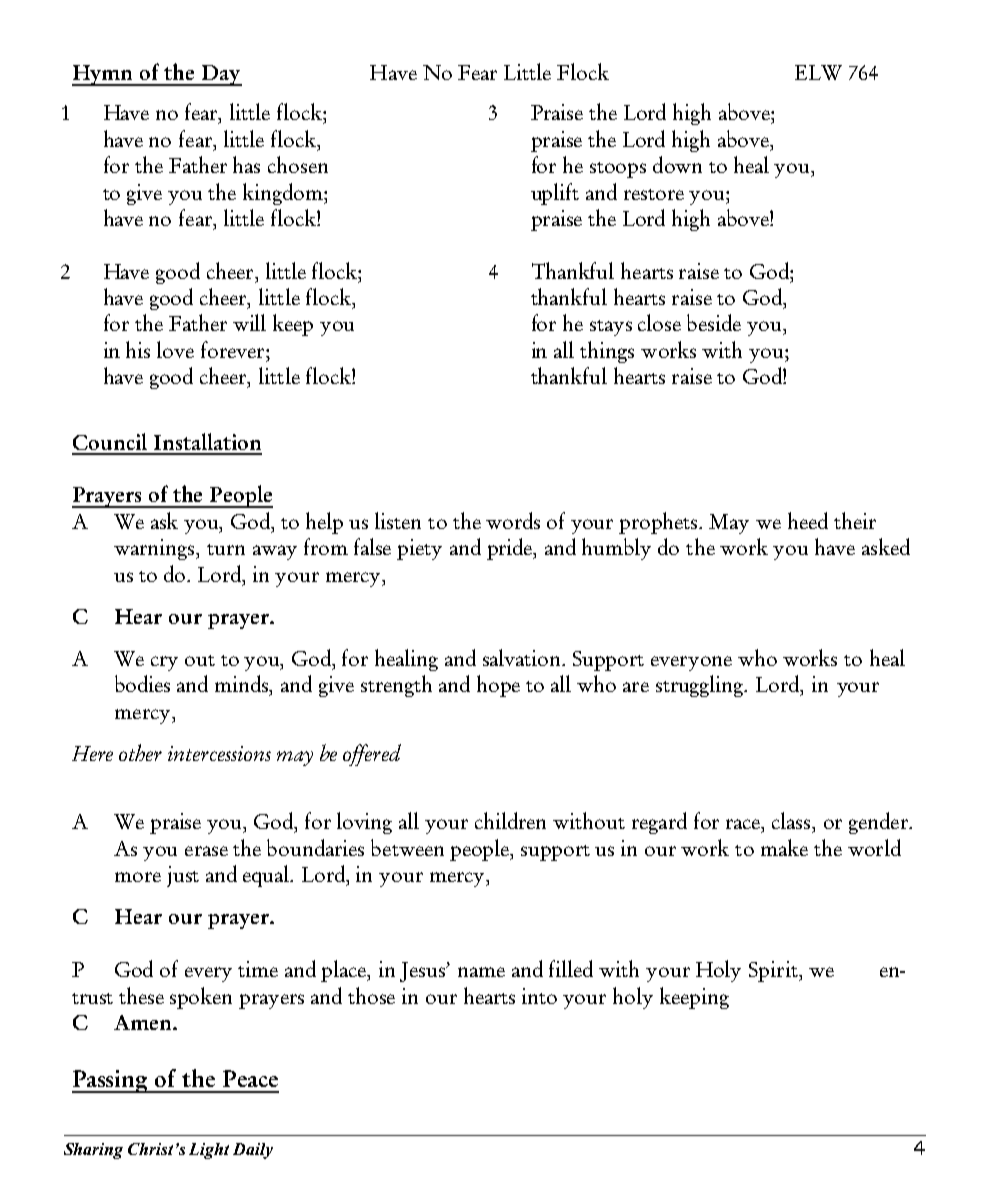  What do you see at coordinates (220, 75) in the document?
I see `Day` at bounding box center [220, 75].
